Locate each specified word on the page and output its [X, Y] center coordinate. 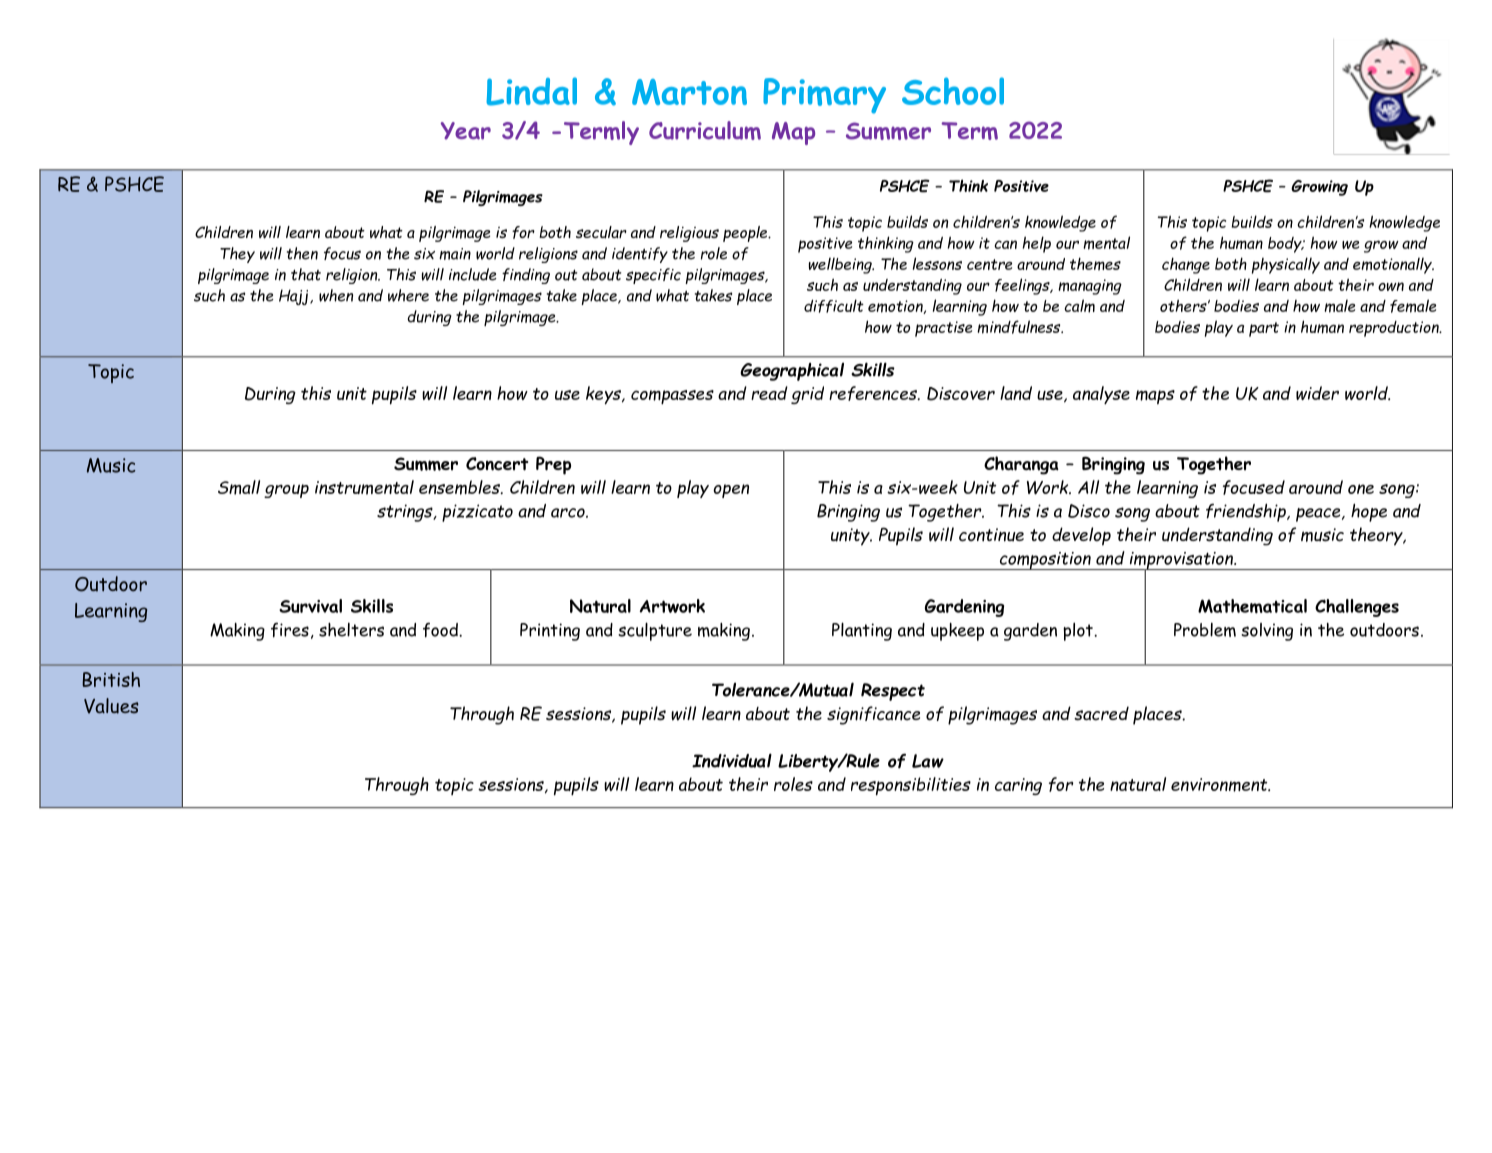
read [769, 393]
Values [111, 706]
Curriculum [705, 130]
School [953, 91]
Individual [732, 760]
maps [1155, 397]
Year [466, 131]
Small [239, 487]
